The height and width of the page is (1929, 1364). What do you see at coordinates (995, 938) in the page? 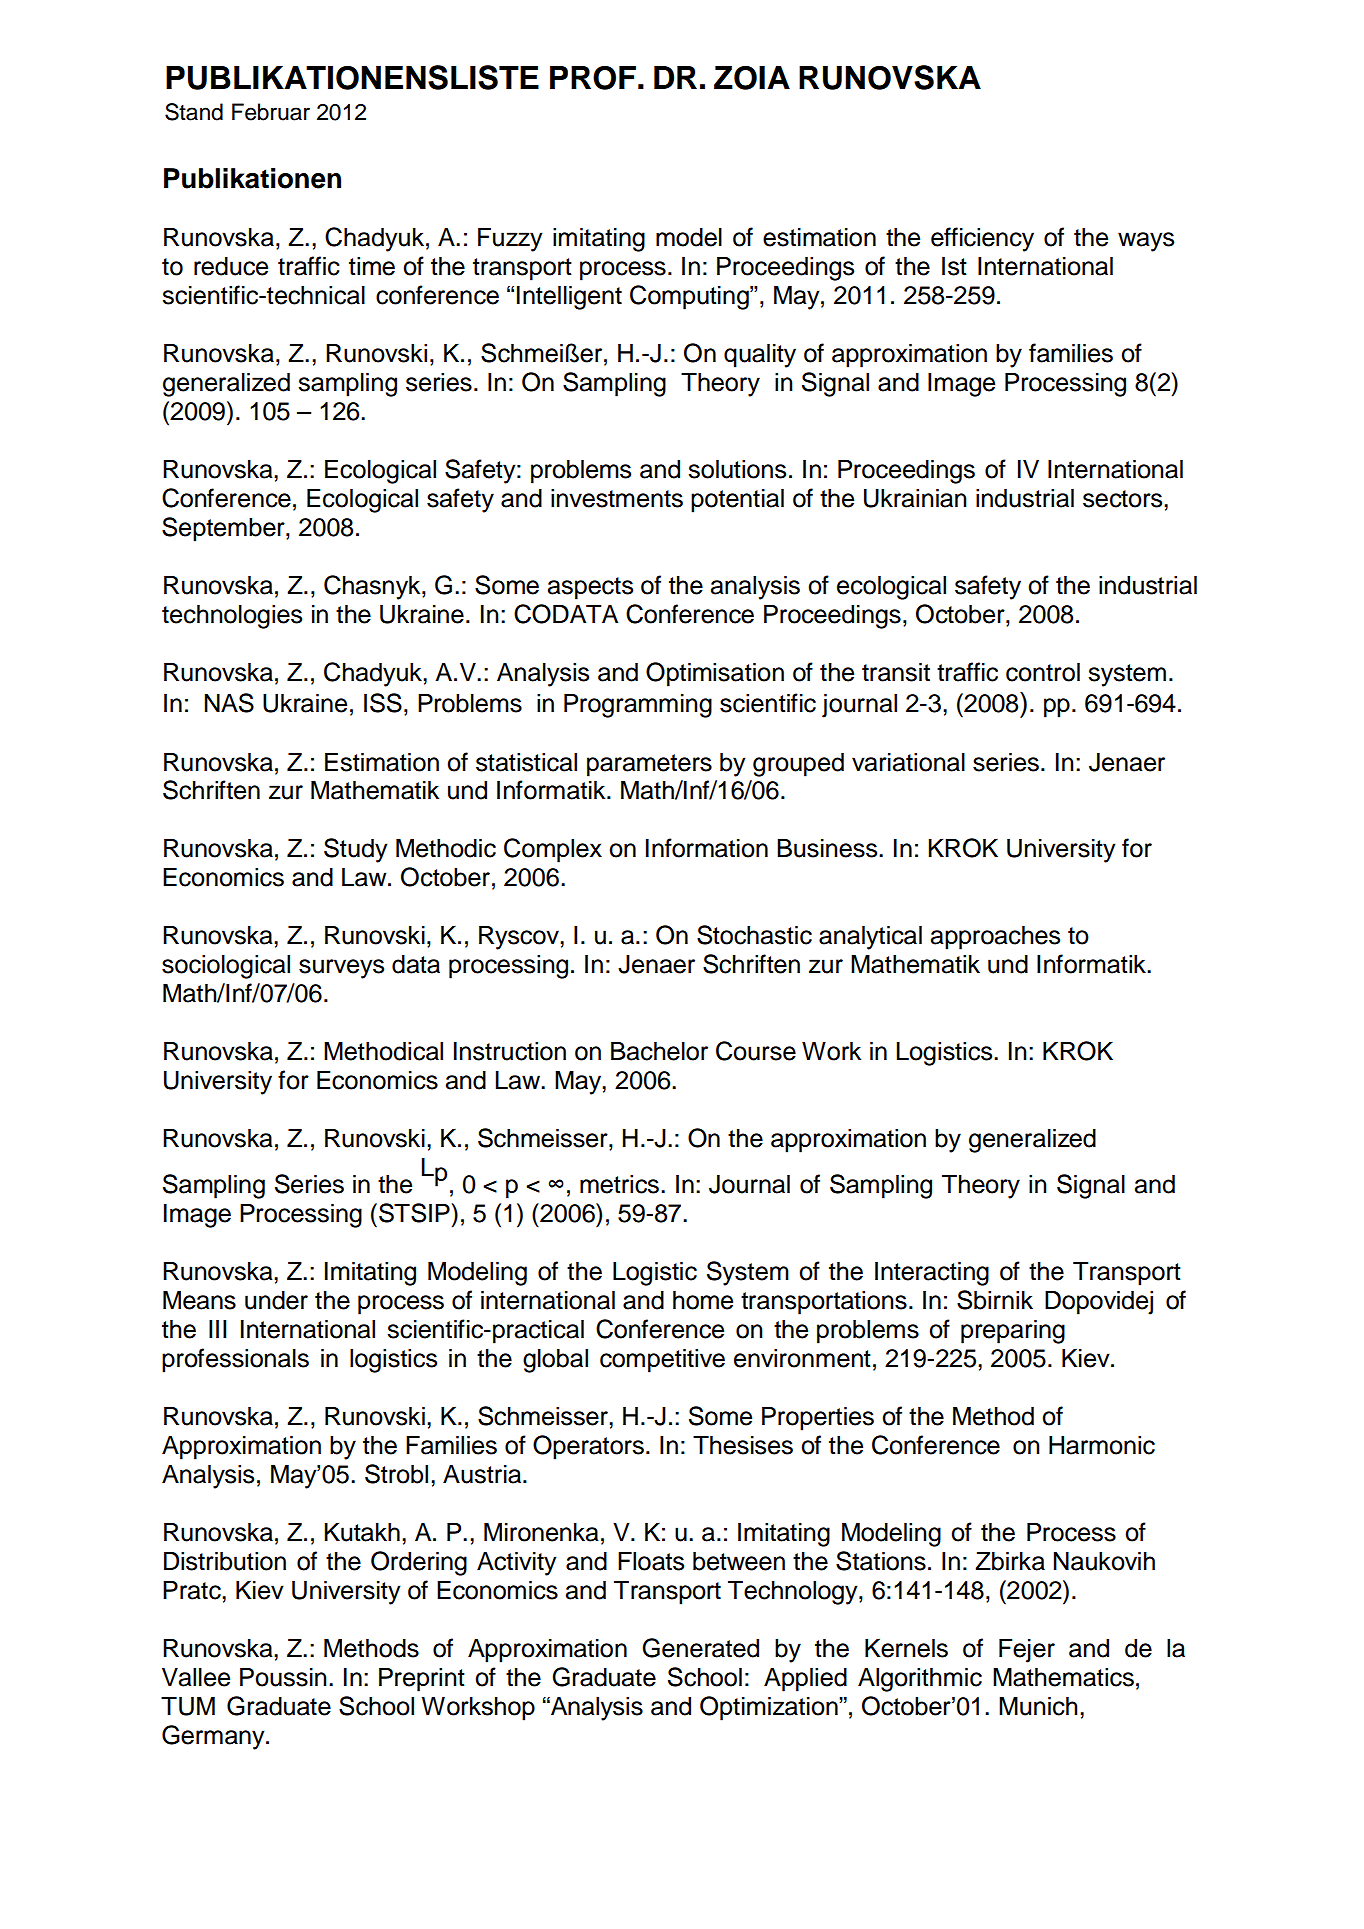
I see `approaches` at bounding box center [995, 938].
